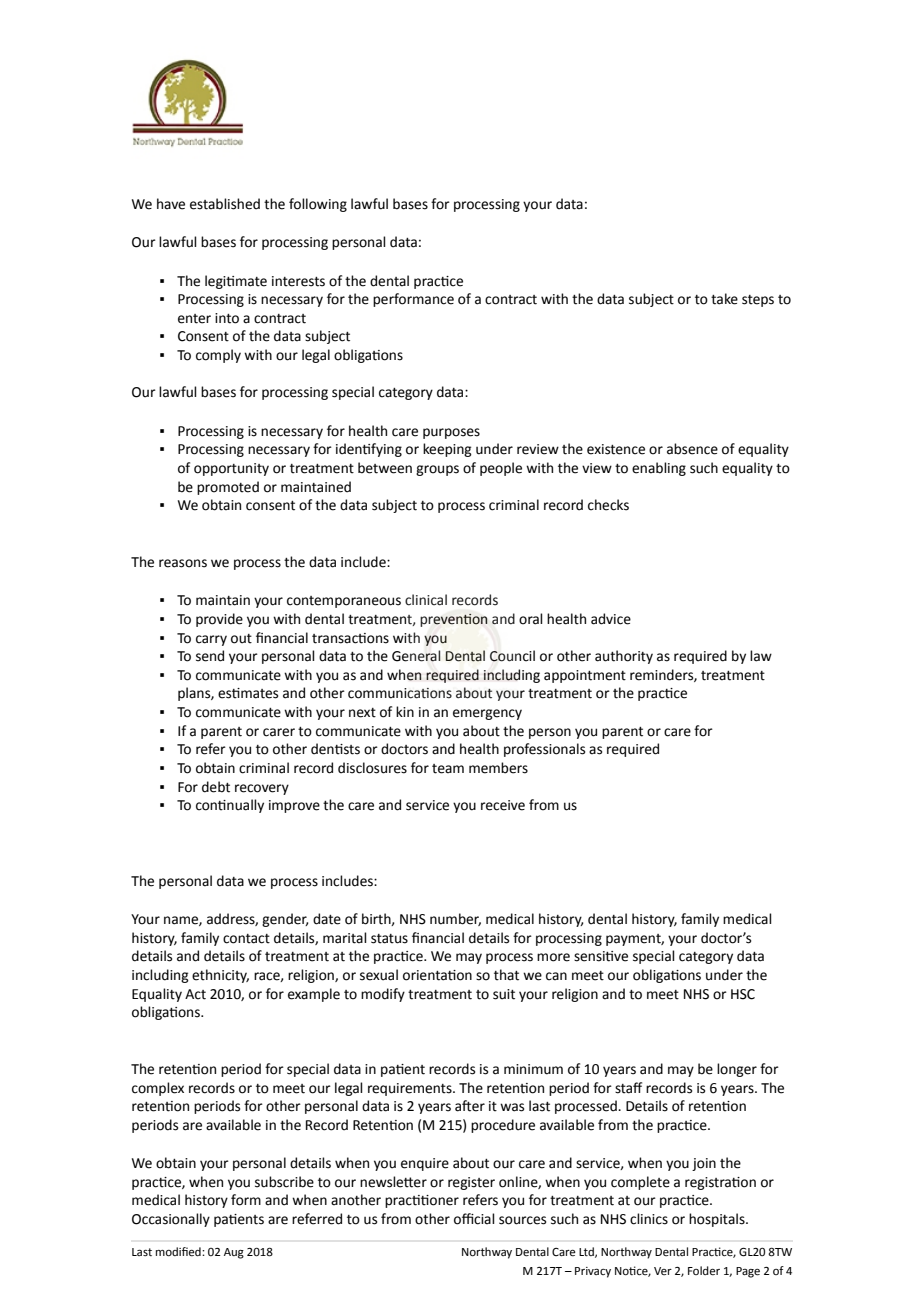 The width and height of the screenshot is (924, 1308). I want to click on clinical, so click(426, 600).
